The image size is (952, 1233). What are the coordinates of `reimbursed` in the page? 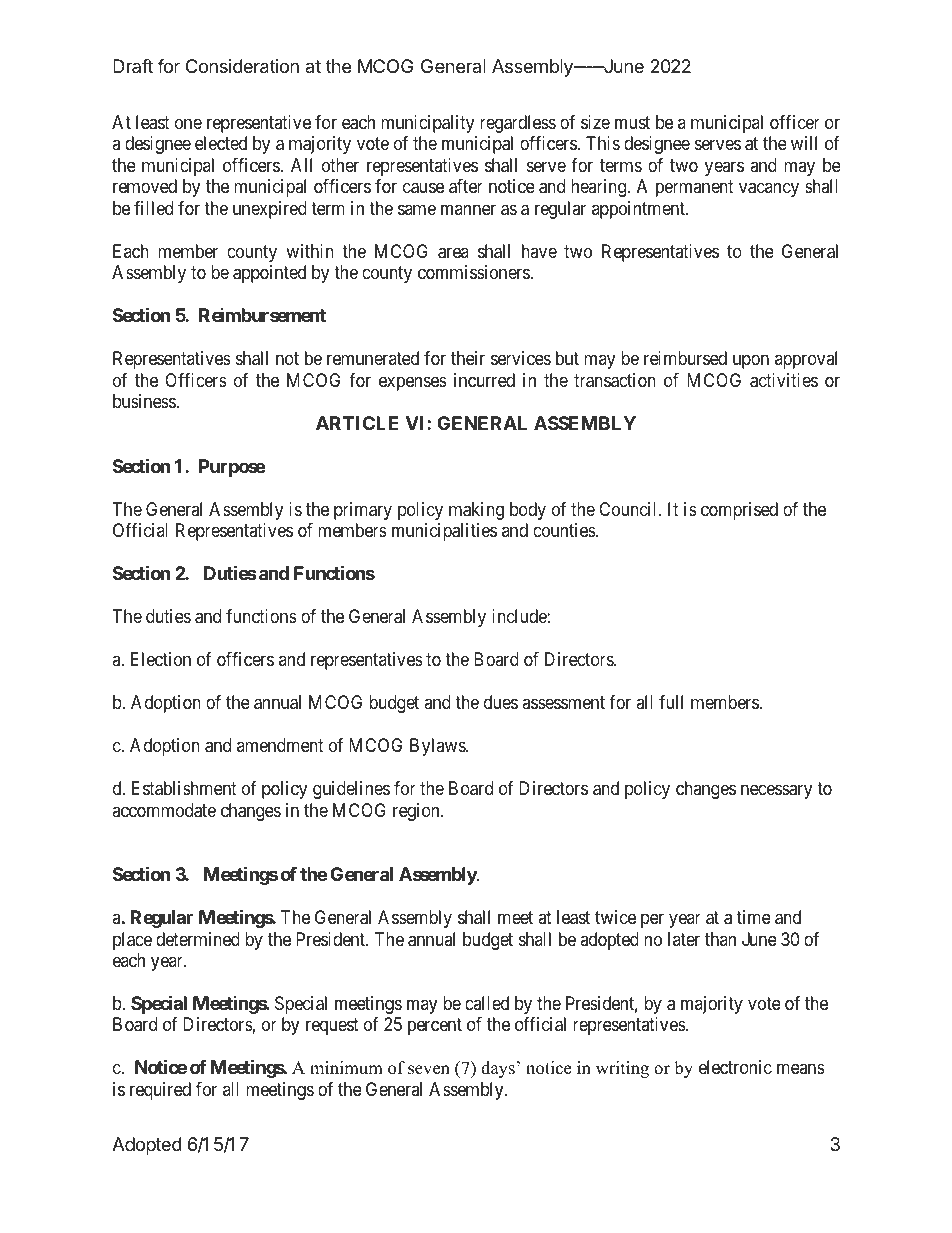 It's located at (685, 358).
